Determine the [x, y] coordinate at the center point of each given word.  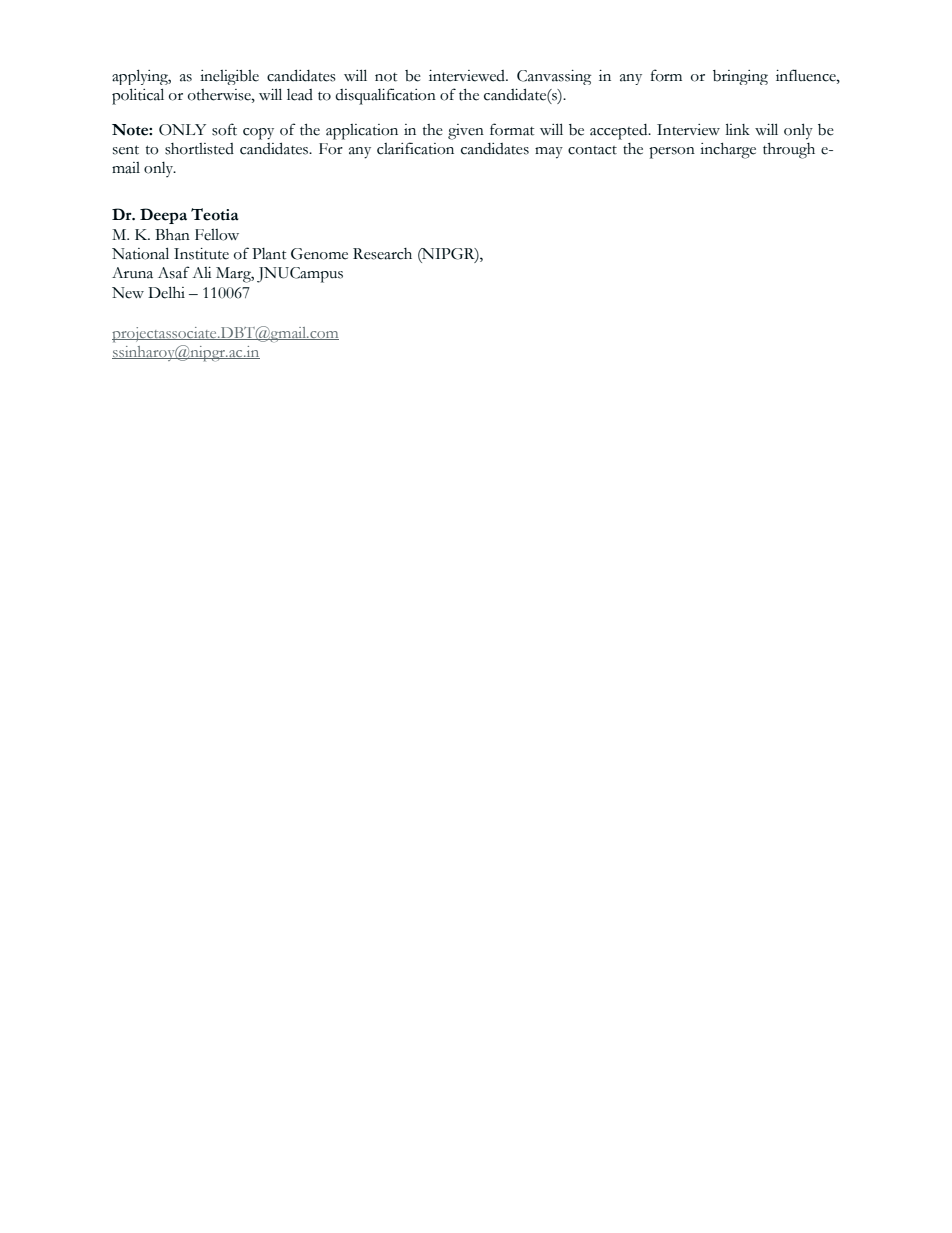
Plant [269, 254]
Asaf [174, 272]
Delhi [166, 292]
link [737, 129]
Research [382, 254]
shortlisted [199, 149]
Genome [319, 254]
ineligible [229, 77]
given [466, 132]
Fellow [217, 235]
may [549, 153]
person [672, 153]
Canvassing [554, 77]
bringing [740, 77]
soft [224, 129]
